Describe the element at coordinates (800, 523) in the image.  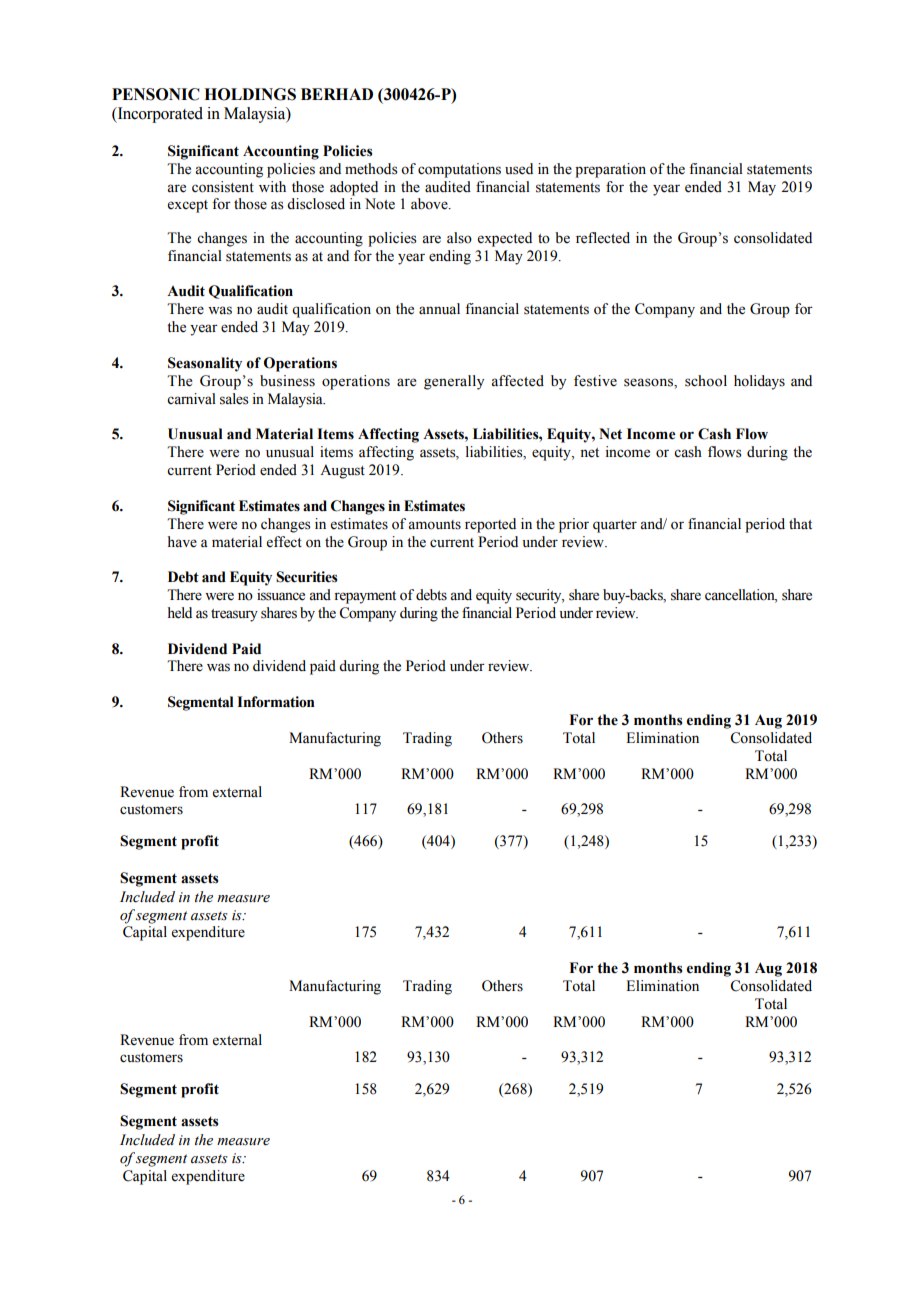
I see `that` at that location.
